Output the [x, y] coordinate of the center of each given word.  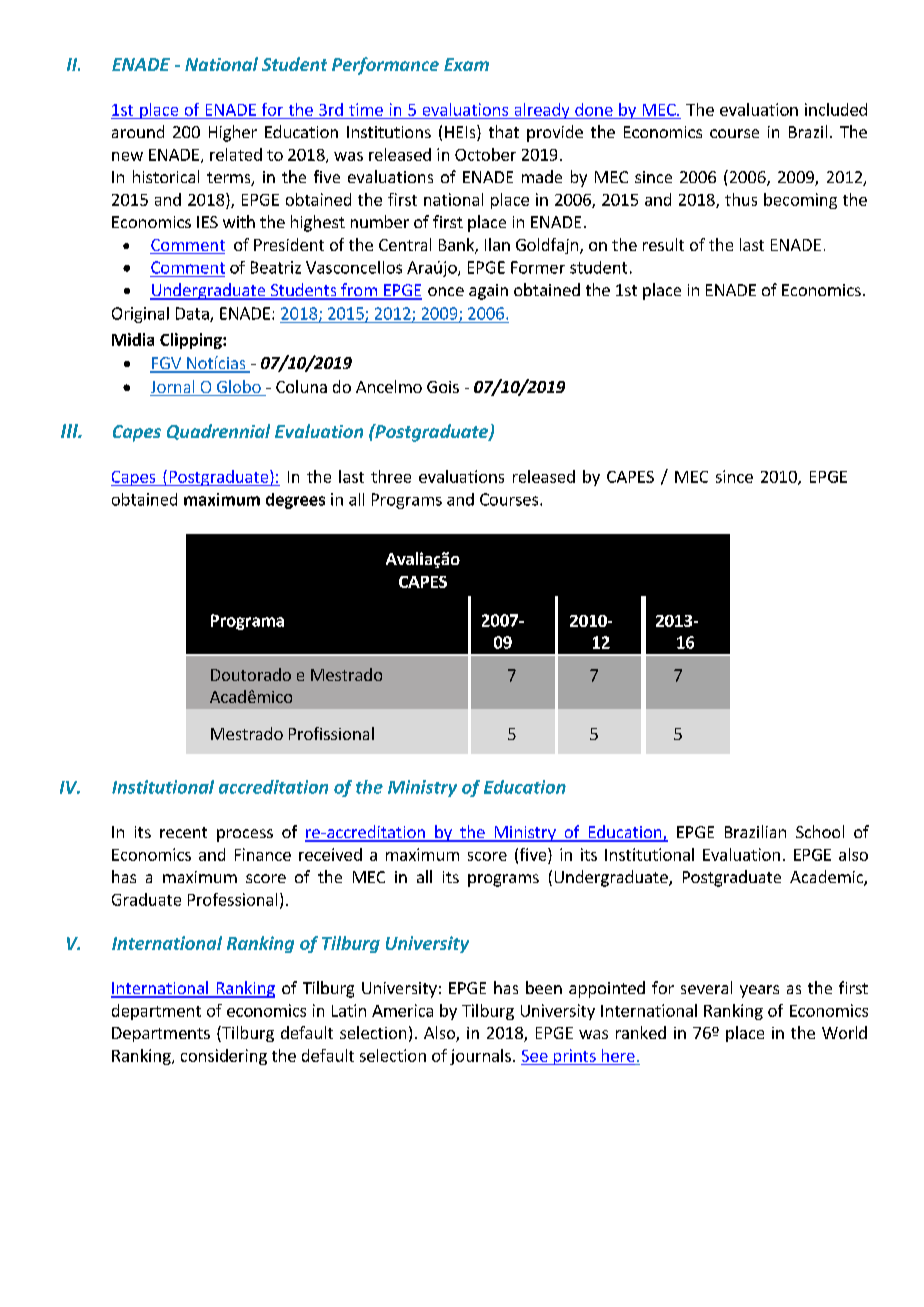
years [759, 991]
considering [224, 1057]
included [836, 109]
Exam [466, 64]
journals [480, 1057]
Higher [233, 133]
